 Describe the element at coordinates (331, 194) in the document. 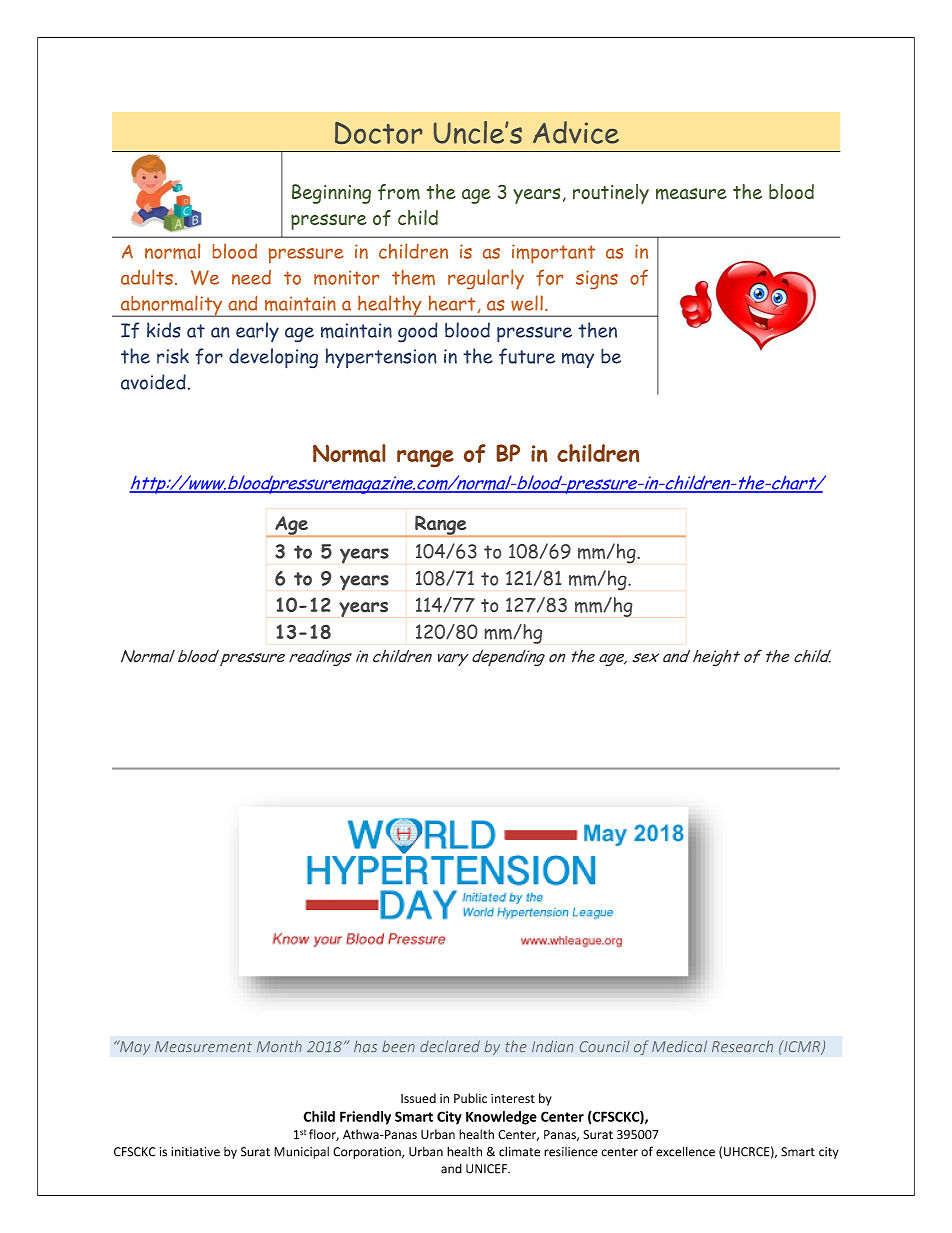

I see `Beginning` at that location.
